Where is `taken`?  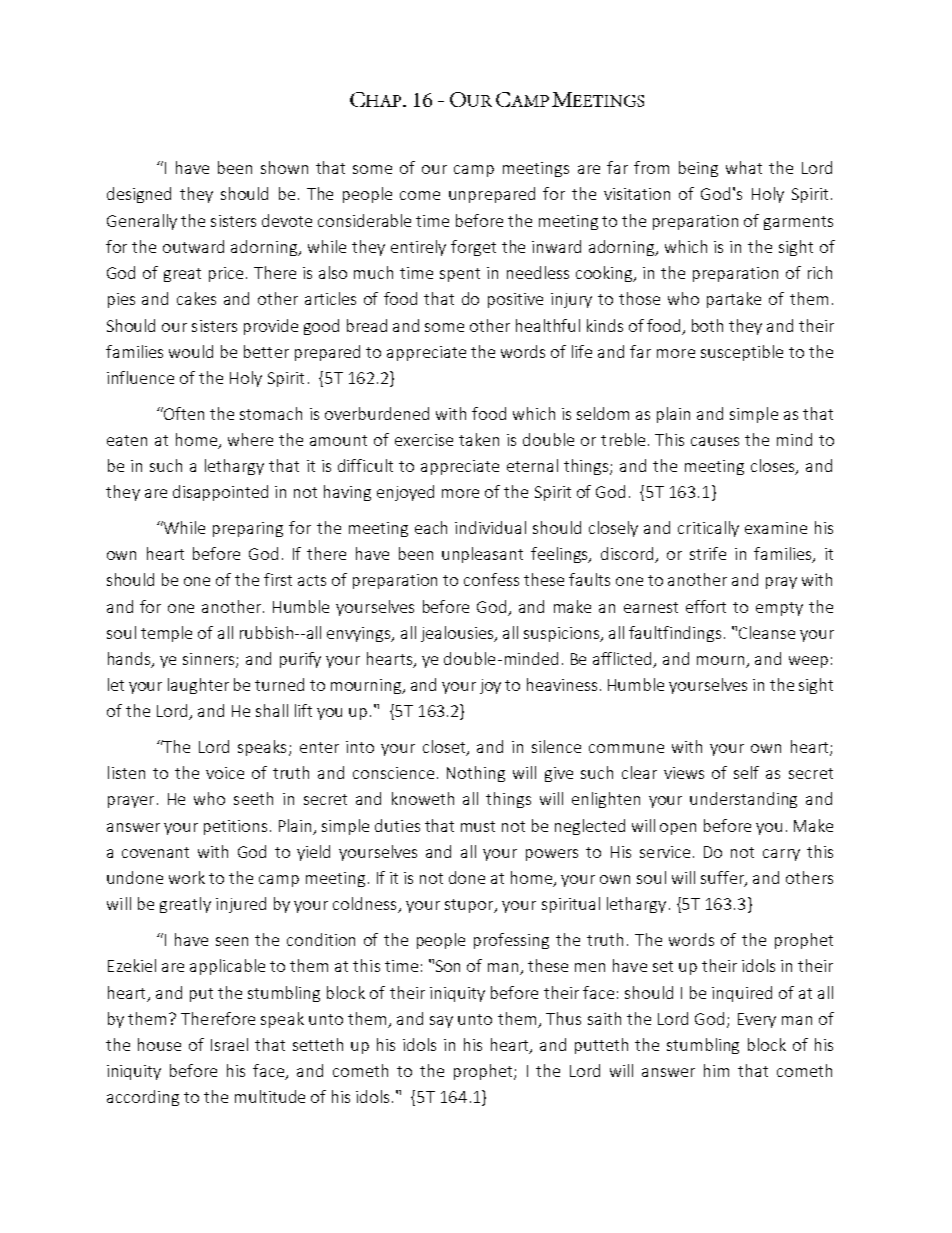
taken is located at coordinates (479, 439).
